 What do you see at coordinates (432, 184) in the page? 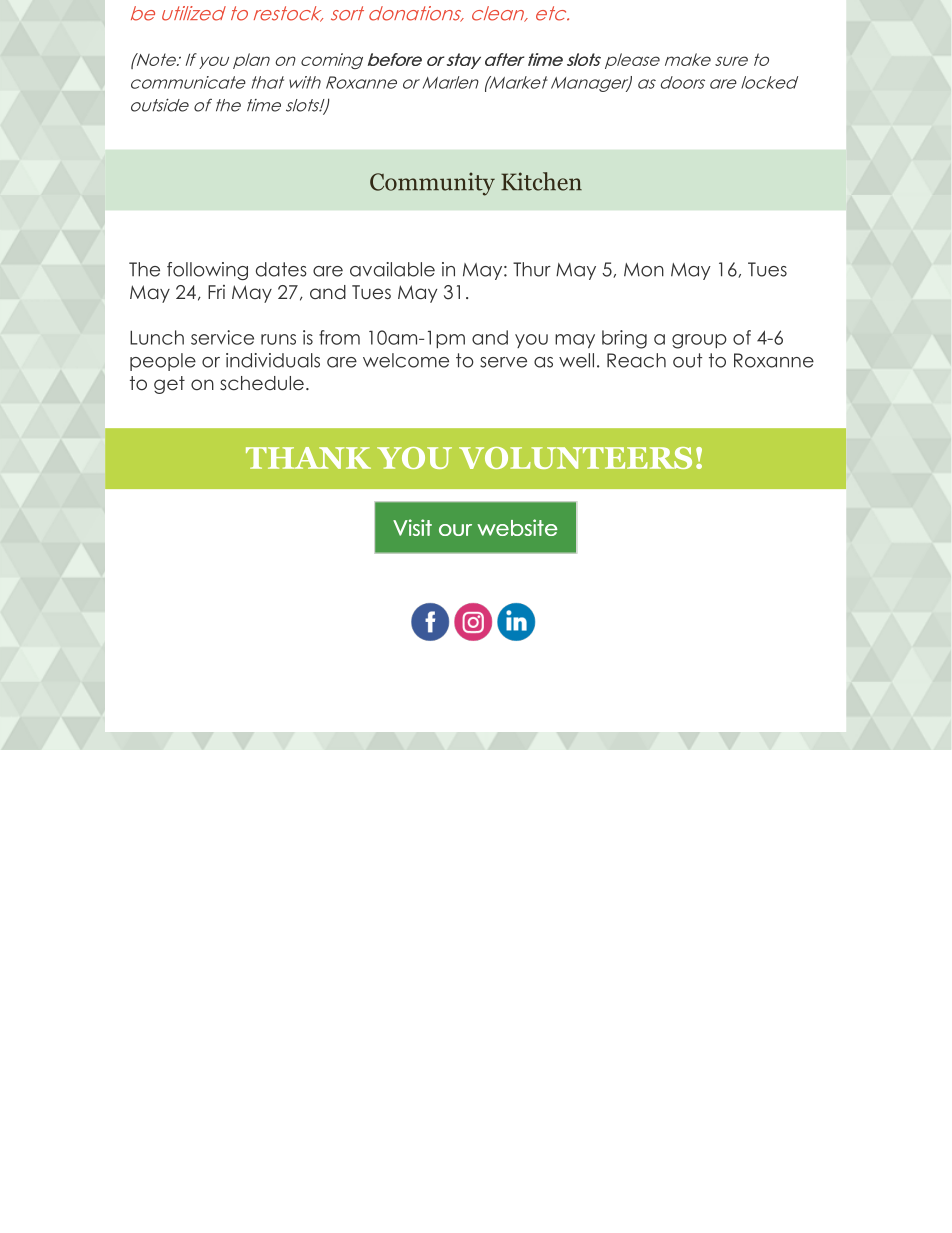
I see `Community` at bounding box center [432, 184].
